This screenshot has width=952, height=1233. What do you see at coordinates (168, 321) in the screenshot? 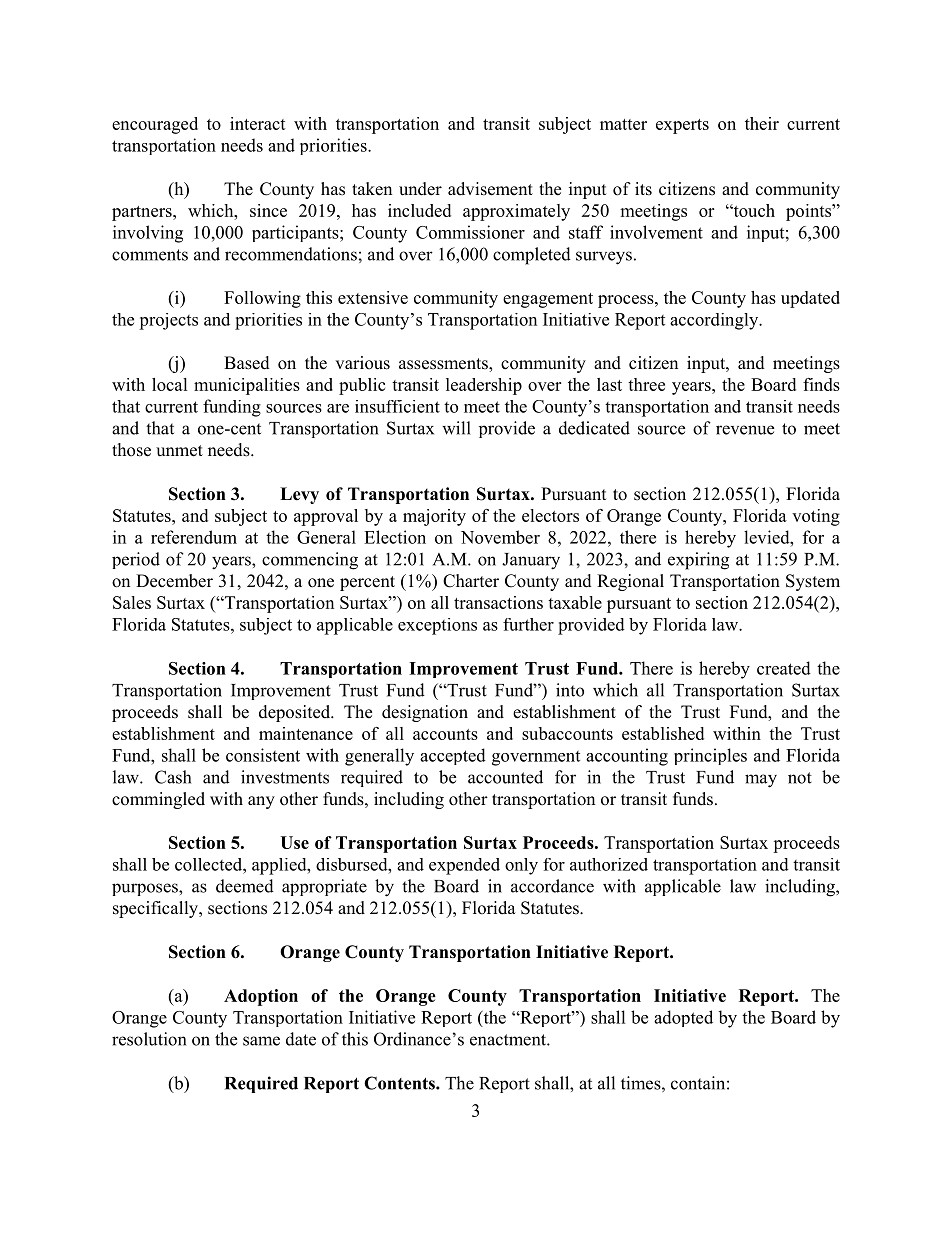
I see `projects` at bounding box center [168, 321].
